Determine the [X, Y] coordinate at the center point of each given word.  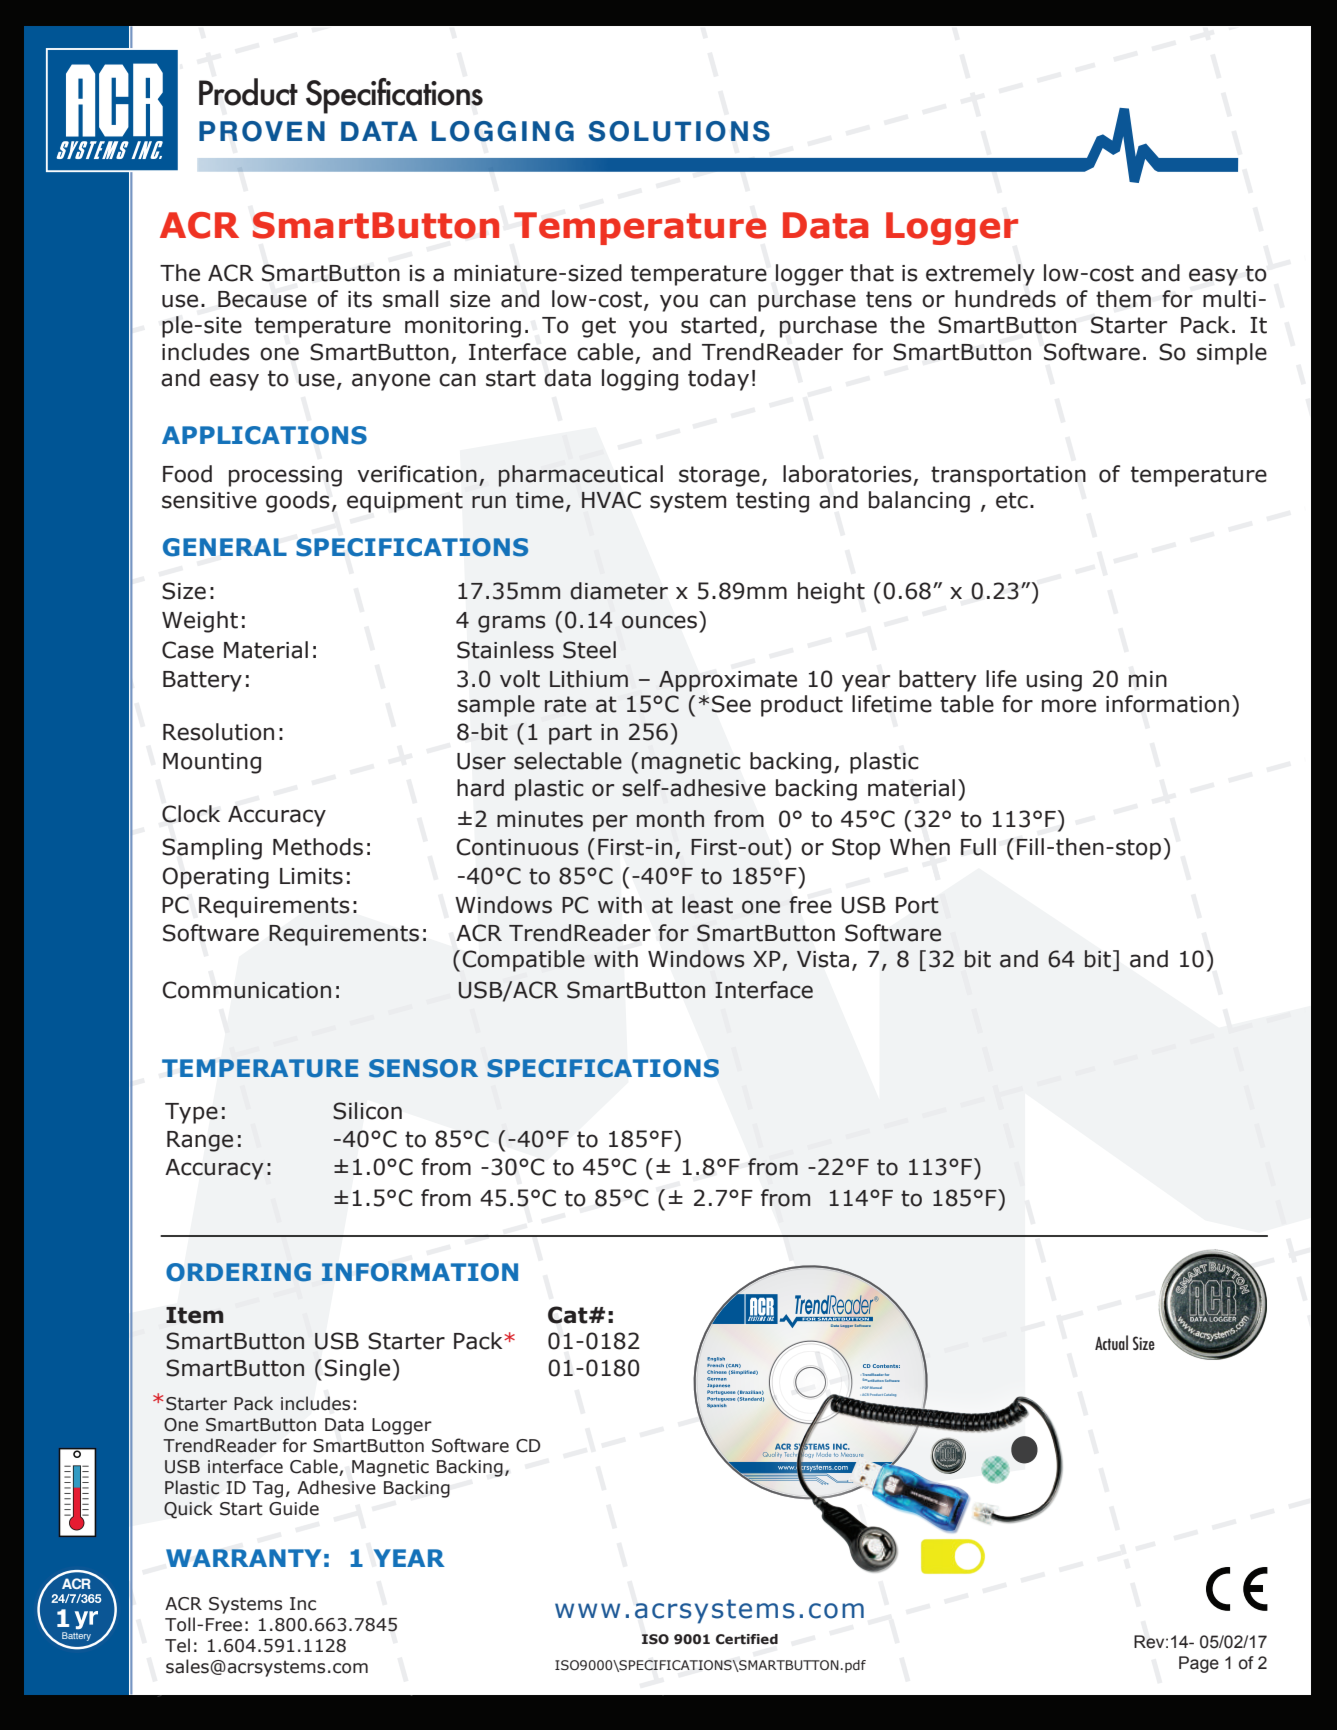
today [718, 380]
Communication [247, 990]
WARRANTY [243, 1558]
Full [978, 847]
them [1123, 299]
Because [262, 299]
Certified [747, 1639]
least [707, 905]
